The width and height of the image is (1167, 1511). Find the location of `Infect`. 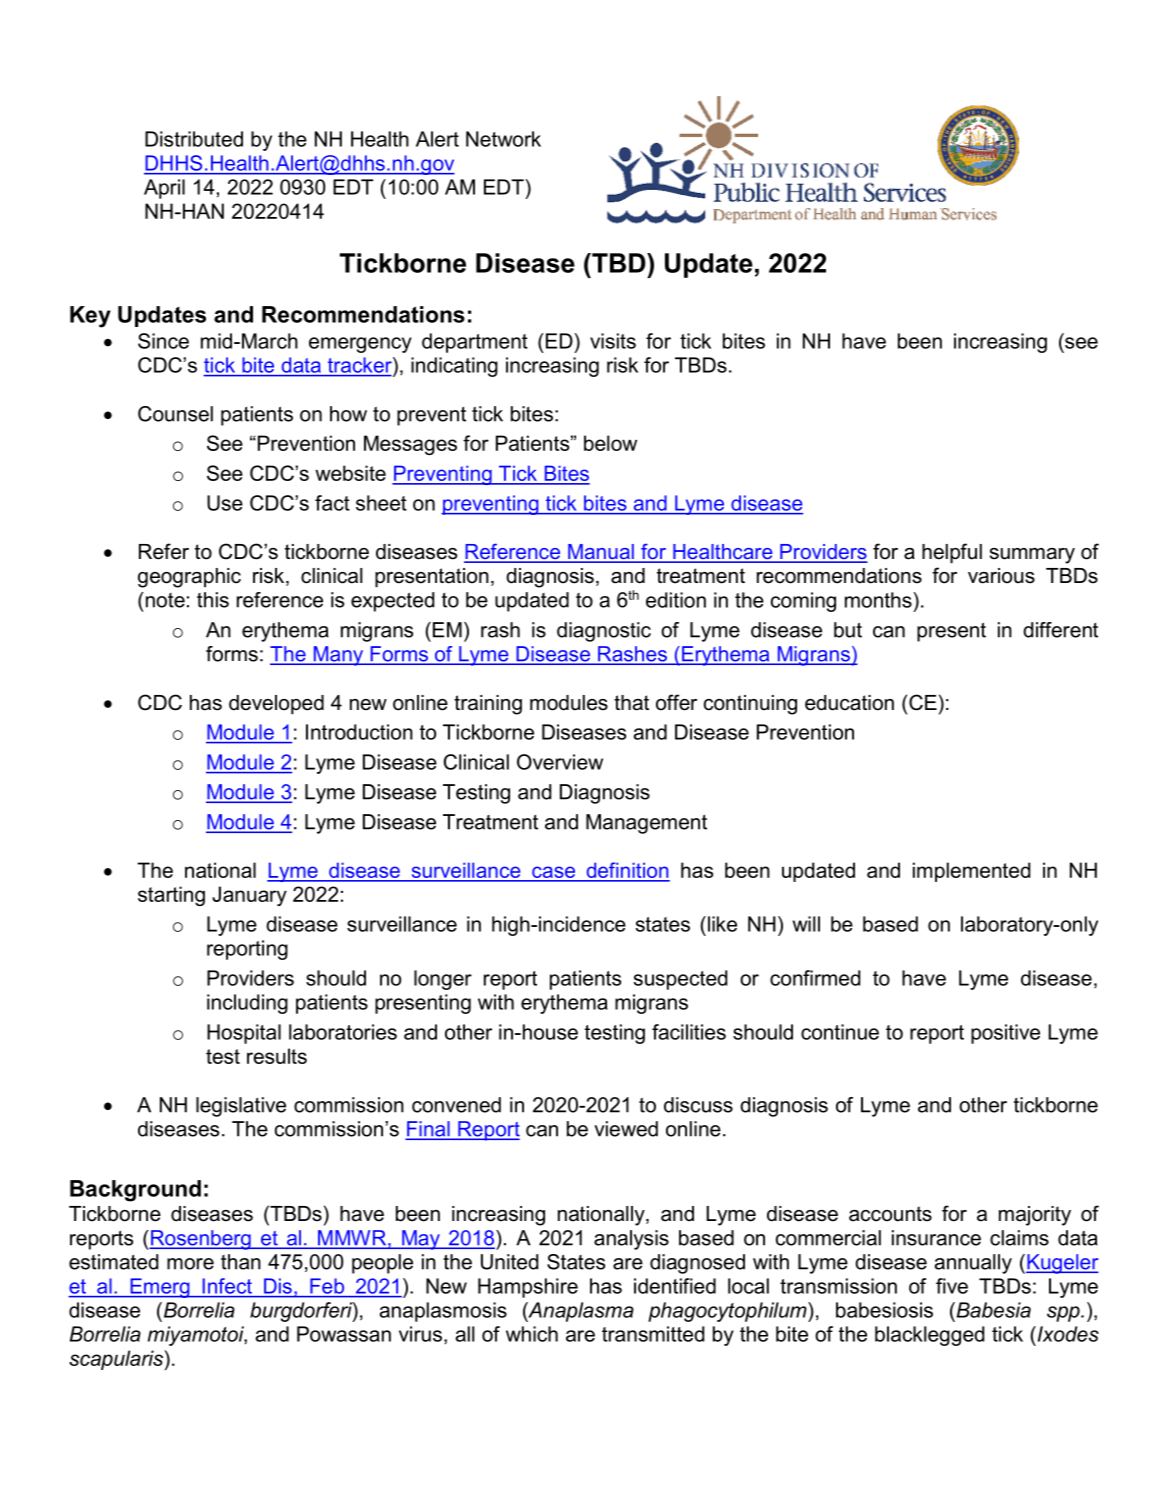

Infect is located at coordinates (227, 1286).
